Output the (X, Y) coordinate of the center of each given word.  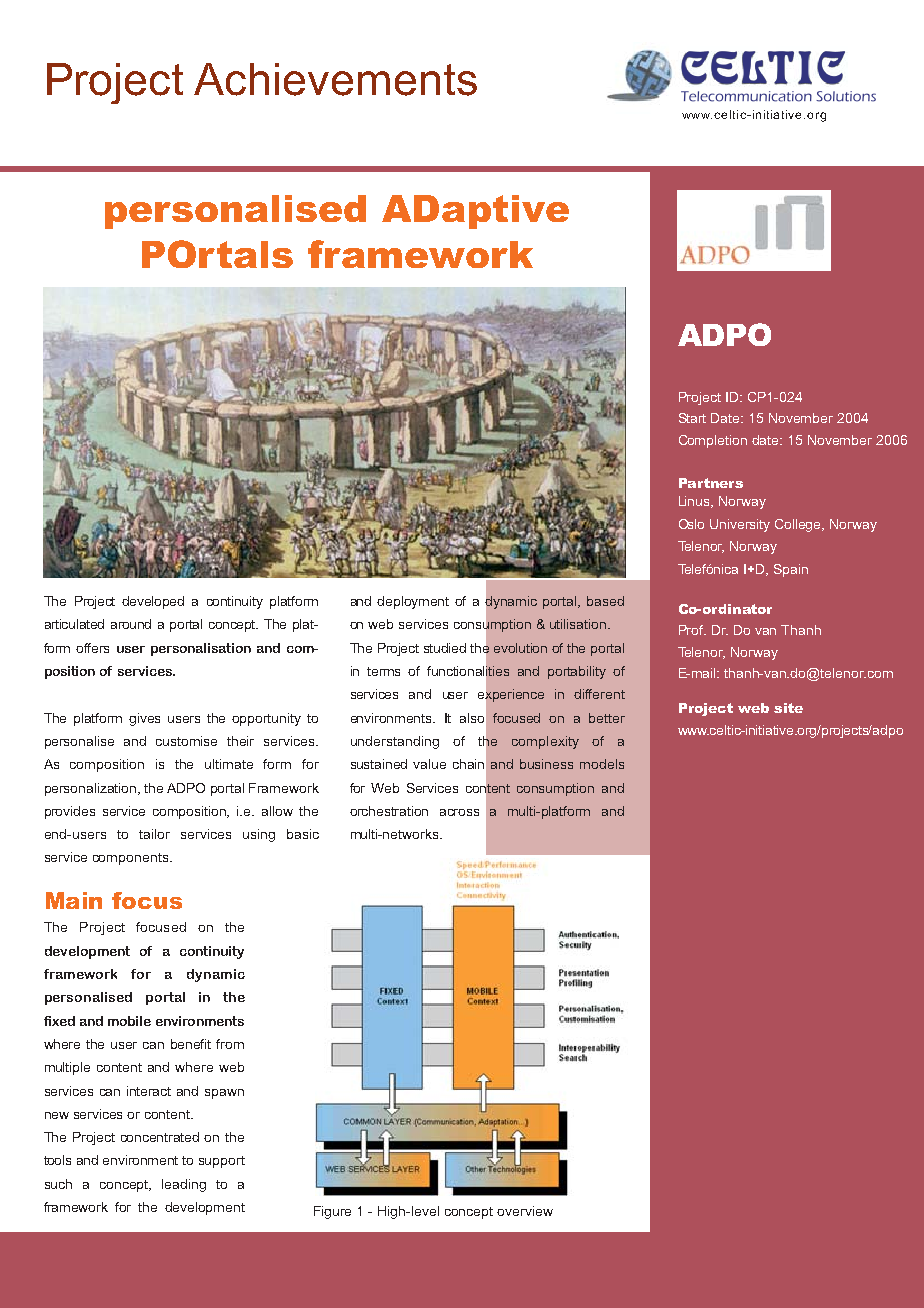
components (132, 859)
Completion (713, 441)
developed (153, 602)
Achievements (335, 79)
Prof (692, 630)
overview (525, 1211)
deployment (413, 602)
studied (445, 648)
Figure (332, 1212)
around (131, 624)
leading (184, 1185)
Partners (711, 483)
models (602, 764)
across (459, 812)
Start (692, 418)
